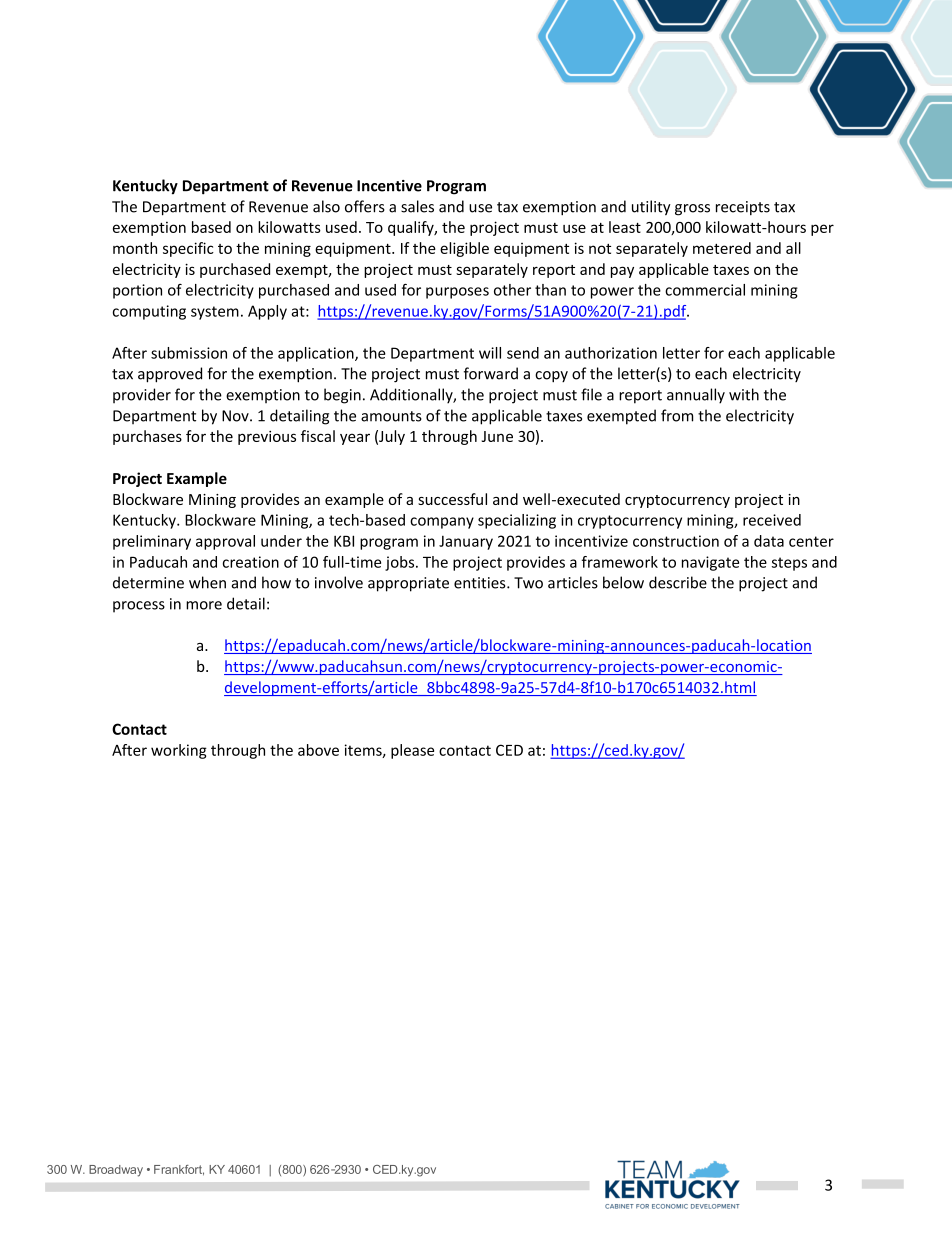 This page has height=1233, width=952. I want to click on specific, so click(188, 249).
